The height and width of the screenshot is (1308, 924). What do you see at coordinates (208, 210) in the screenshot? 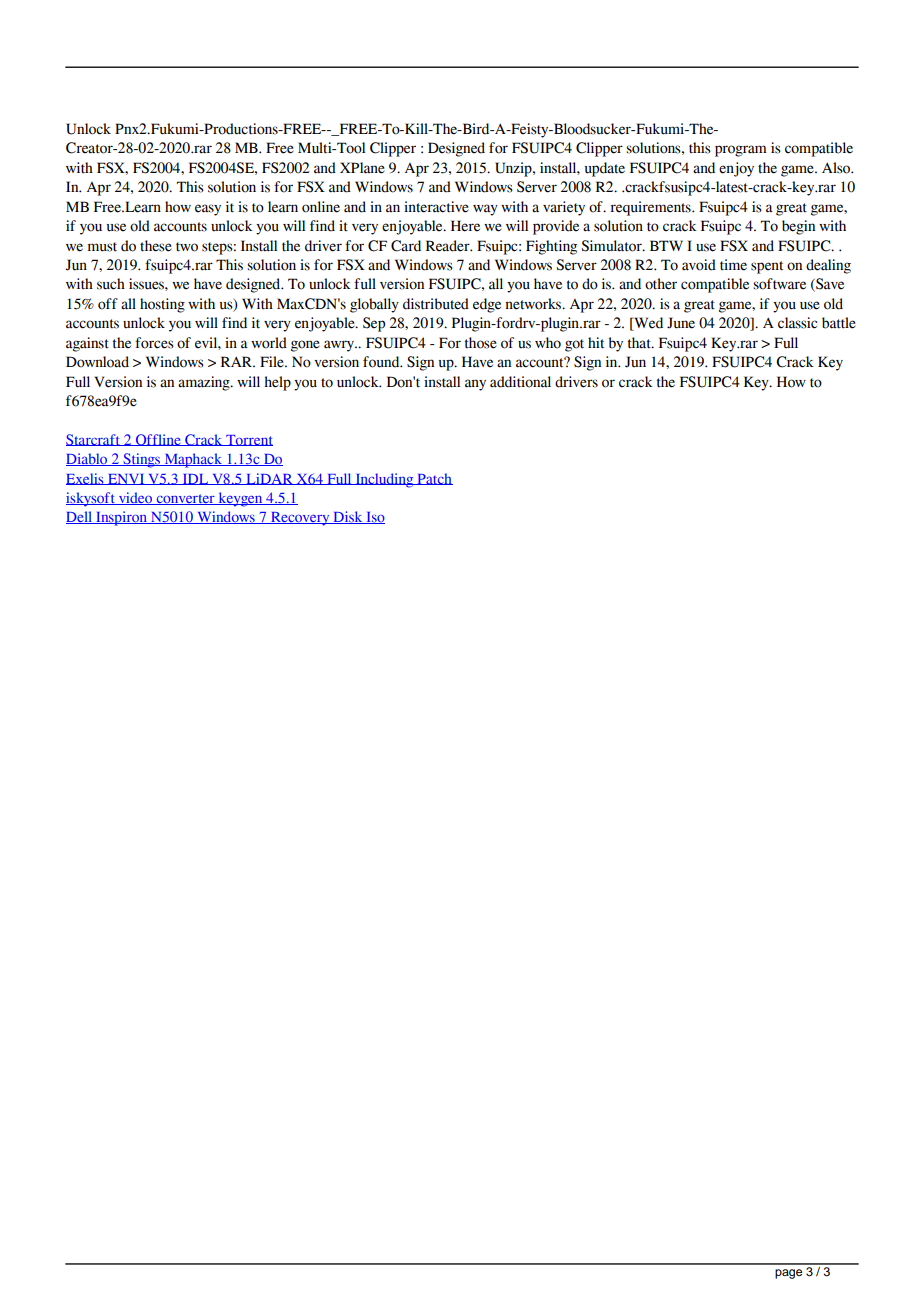
I see `easy` at bounding box center [208, 210].
